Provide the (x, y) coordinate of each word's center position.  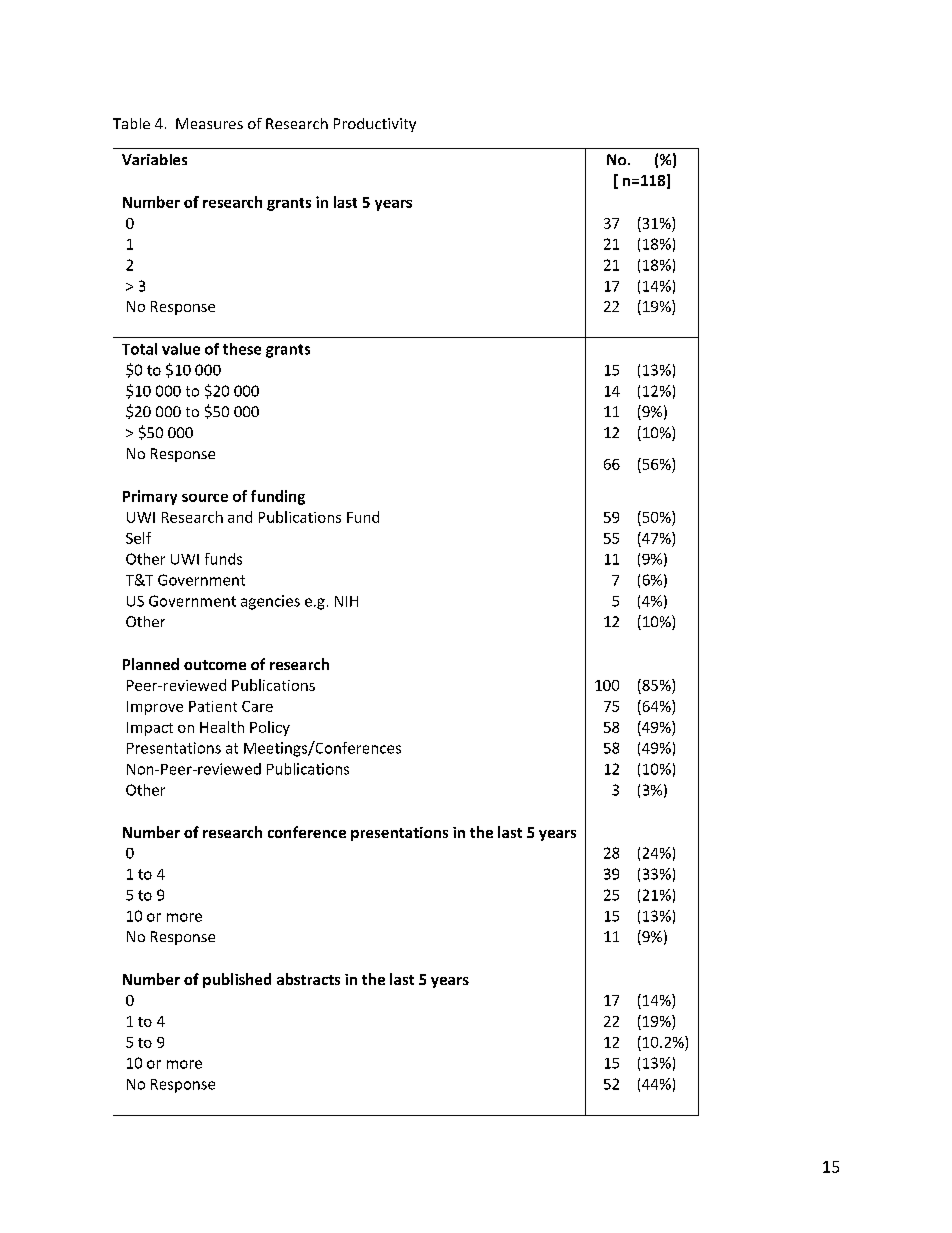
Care (257, 706)
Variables (154, 159)
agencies (270, 602)
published (237, 980)
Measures (209, 123)
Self (138, 538)
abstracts (308, 979)
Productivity (375, 125)
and (240, 517)
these (242, 349)
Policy (270, 728)
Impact (150, 729)
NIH (346, 601)
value (181, 349)
